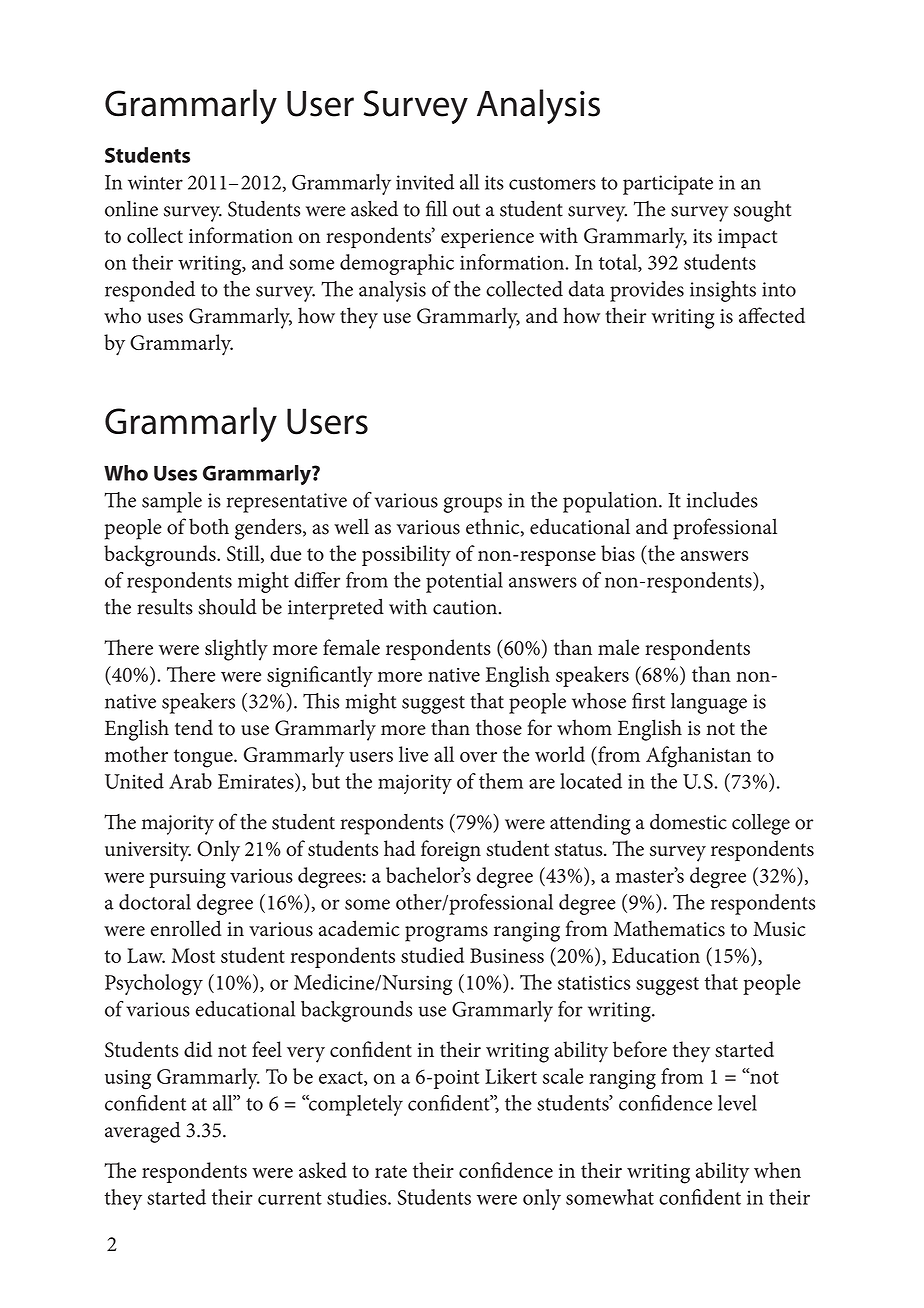 Image resolution: width=924 pixels, height=1308 pixels. I want to click on domestic, so click(688, 822).
